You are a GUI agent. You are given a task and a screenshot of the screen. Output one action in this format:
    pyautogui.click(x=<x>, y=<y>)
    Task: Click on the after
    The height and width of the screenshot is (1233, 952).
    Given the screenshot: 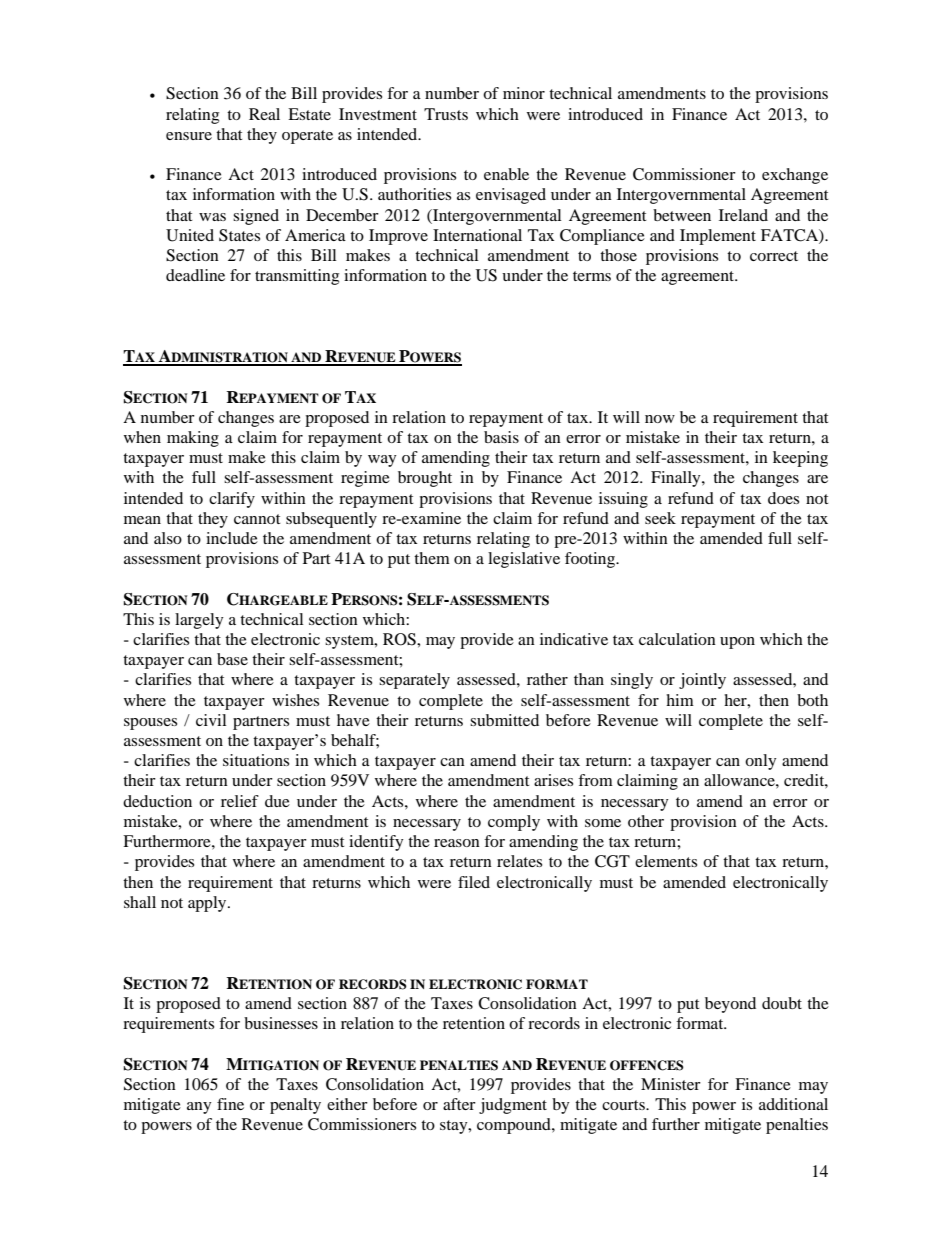 What is the action you would take?
    pyautogui.click(x=459, y=1104)
